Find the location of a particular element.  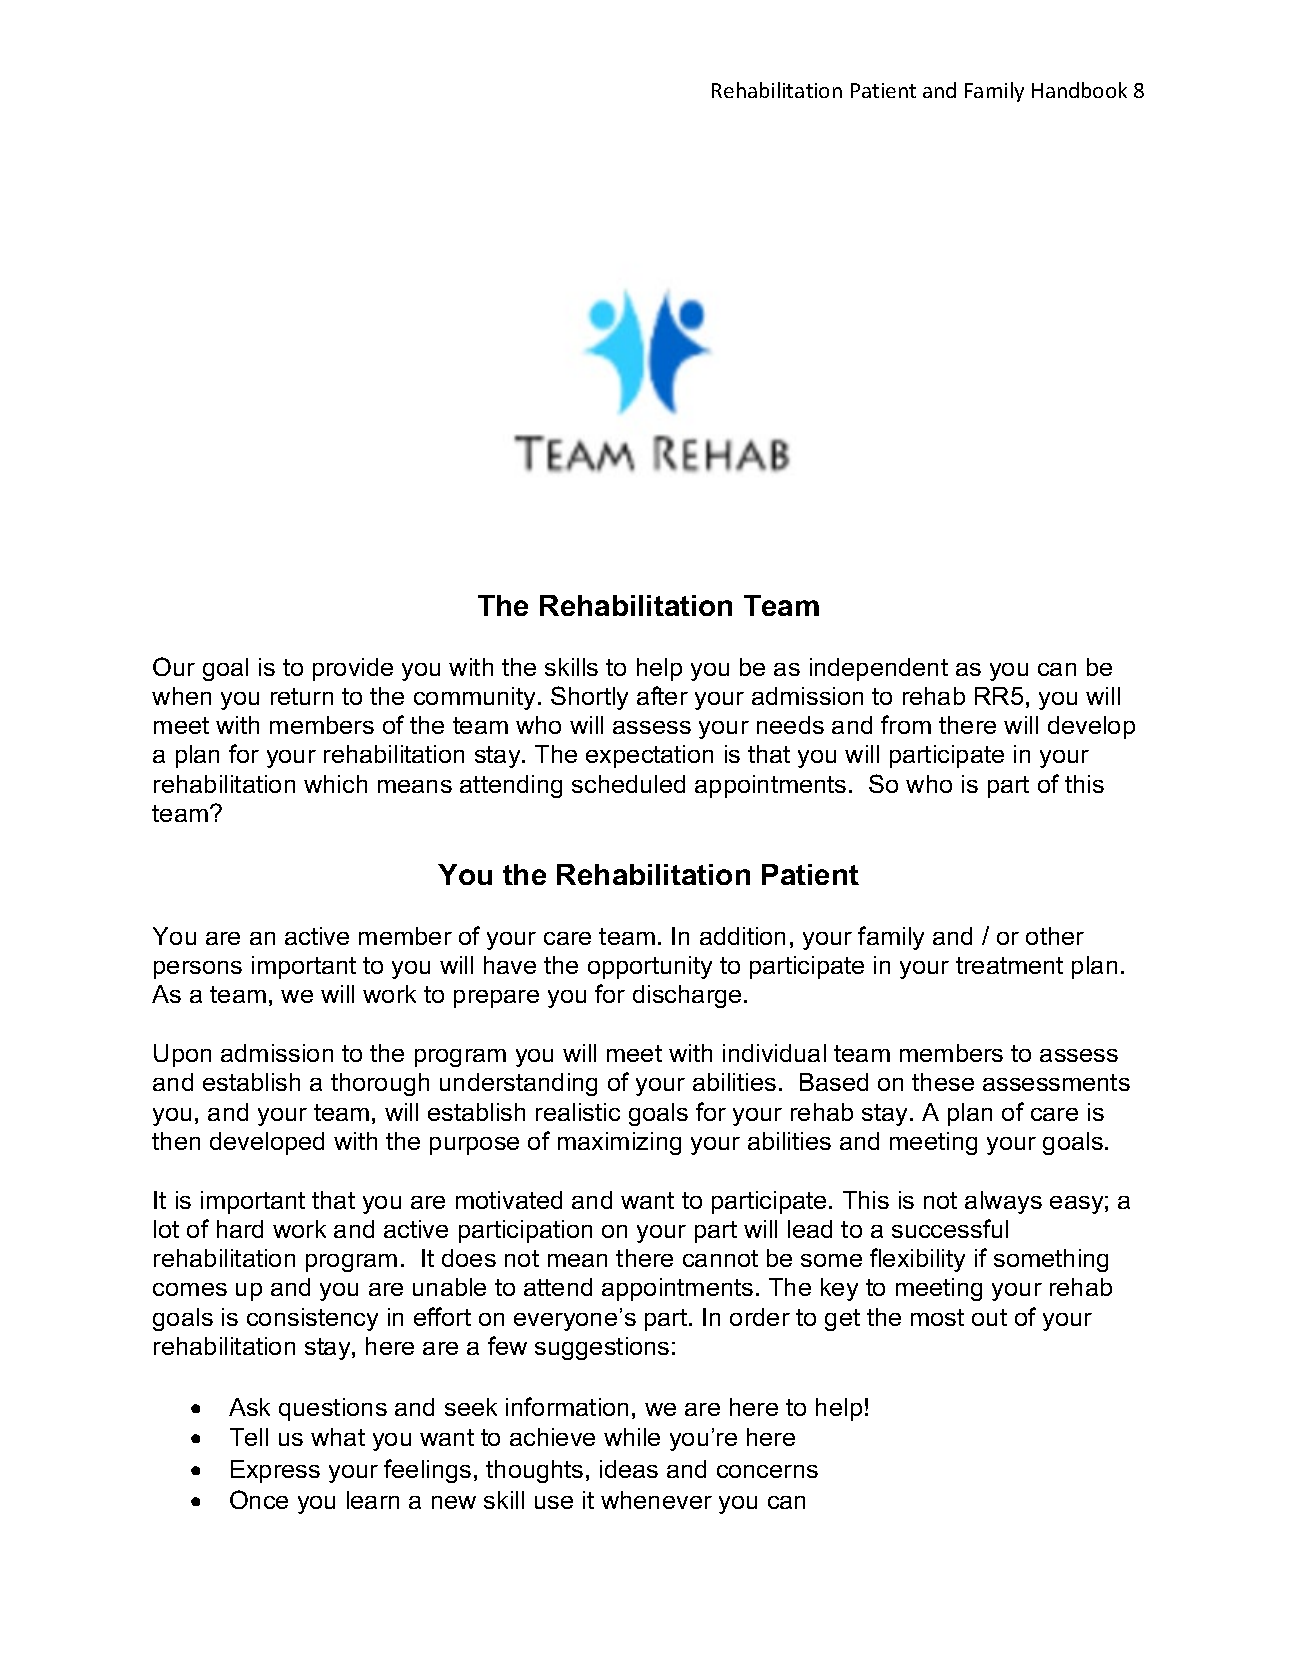

independent is located at coordinates (879, 669).
